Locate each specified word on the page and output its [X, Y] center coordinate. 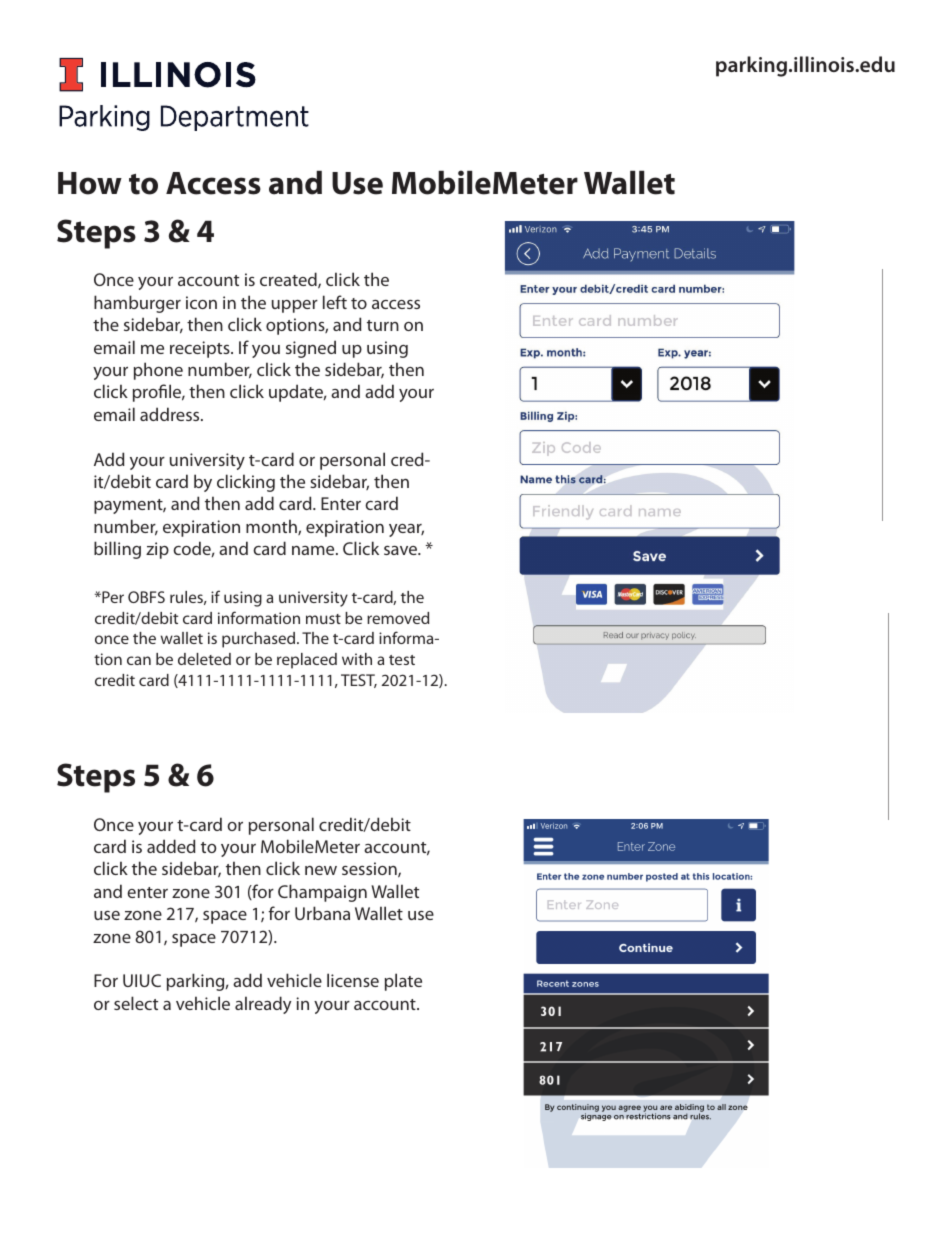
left [335, 302]
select [136, 1003]
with [357, 659]
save [401, 550]
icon [201, 302]
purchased [260, 640]
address [171, 414]
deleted [204, 659]
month [272, 527]
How [90, 183]
